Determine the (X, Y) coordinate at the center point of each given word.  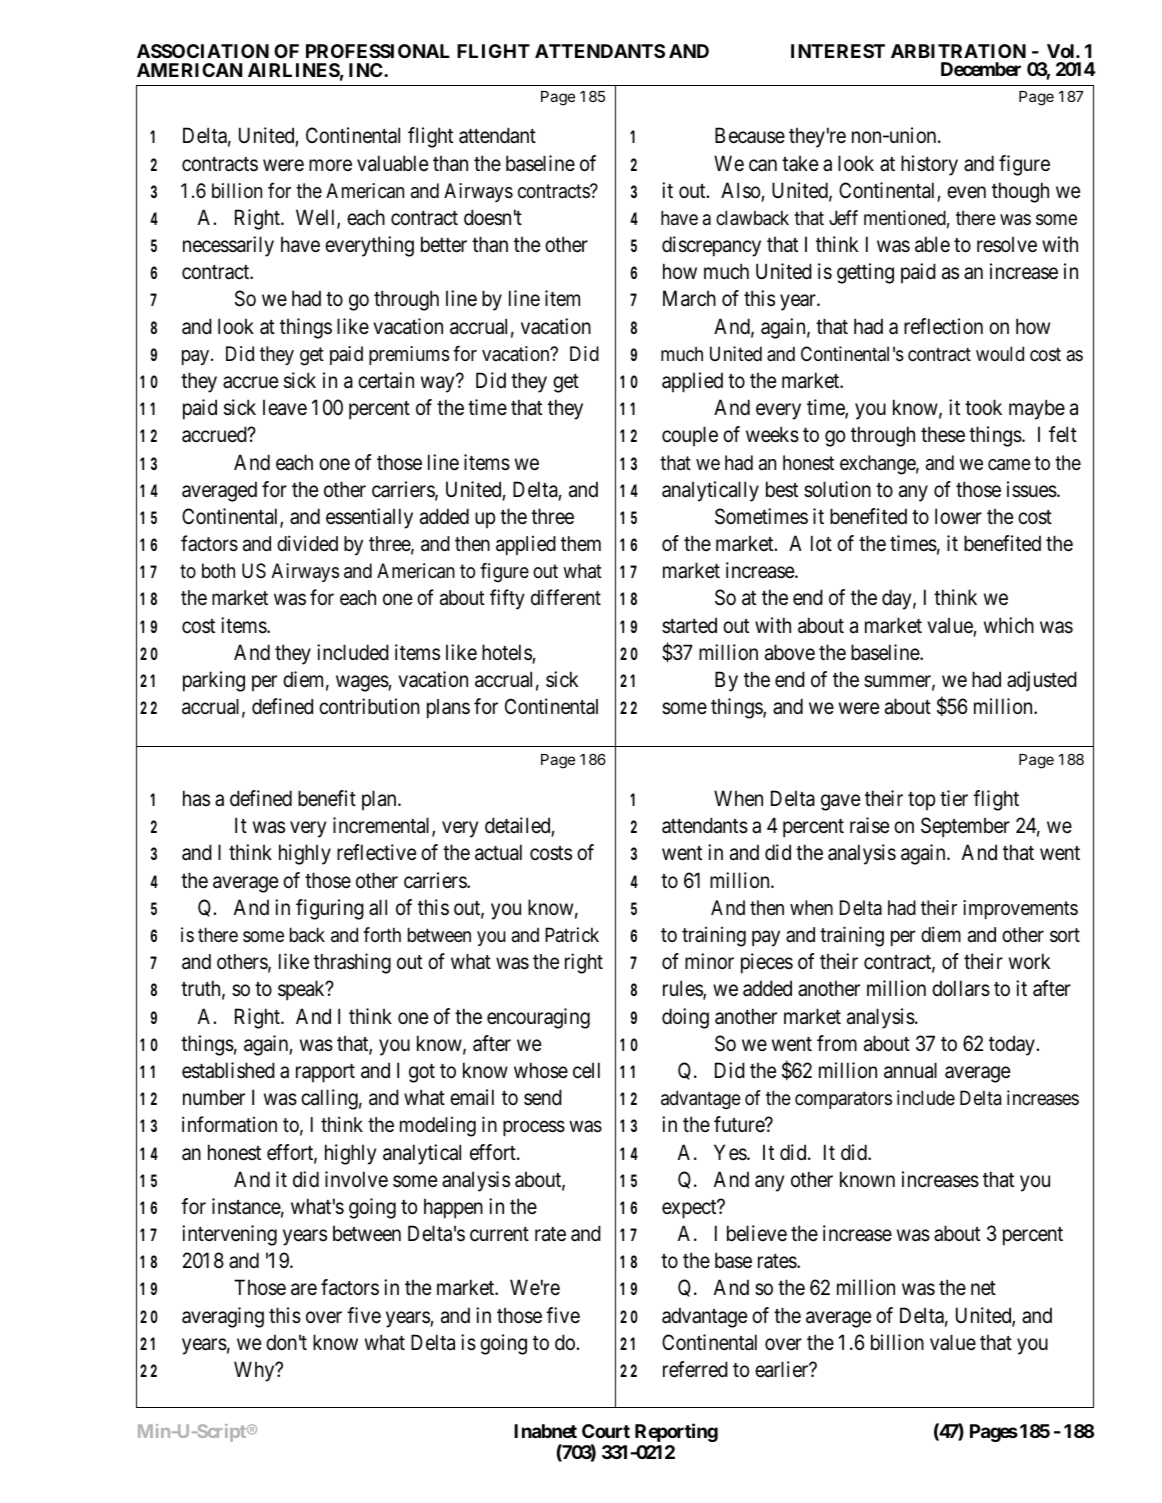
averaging (223, 1317)
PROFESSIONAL (378, 51)
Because (750, 135)
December (981, 69)
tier (954, 798)
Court (606, 1431)
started (689, 625)
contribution (369, 706)
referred (695, 1369)
